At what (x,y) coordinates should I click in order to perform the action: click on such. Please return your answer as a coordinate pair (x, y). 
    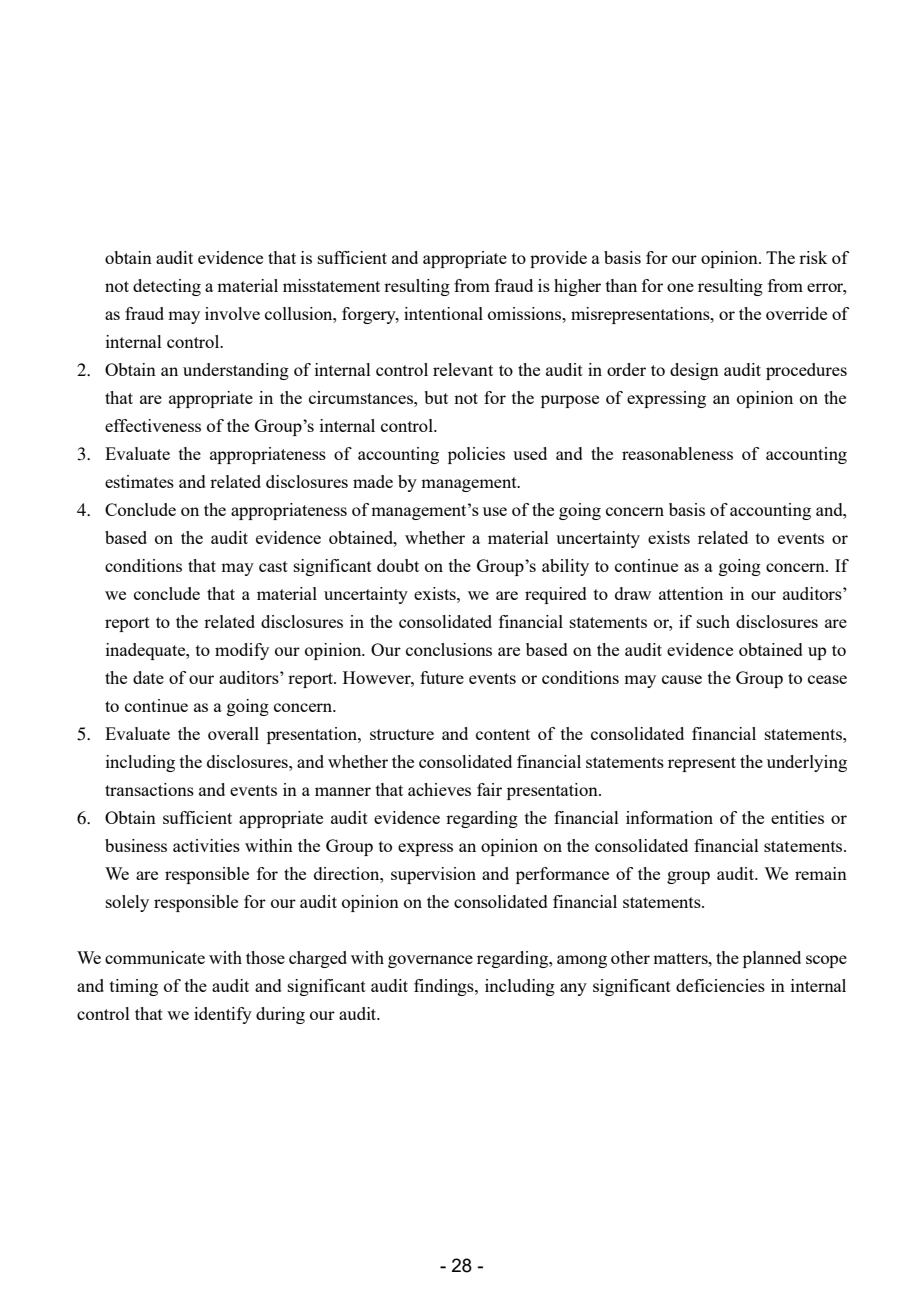
    Looking at the image, I should click on (713, 621).
